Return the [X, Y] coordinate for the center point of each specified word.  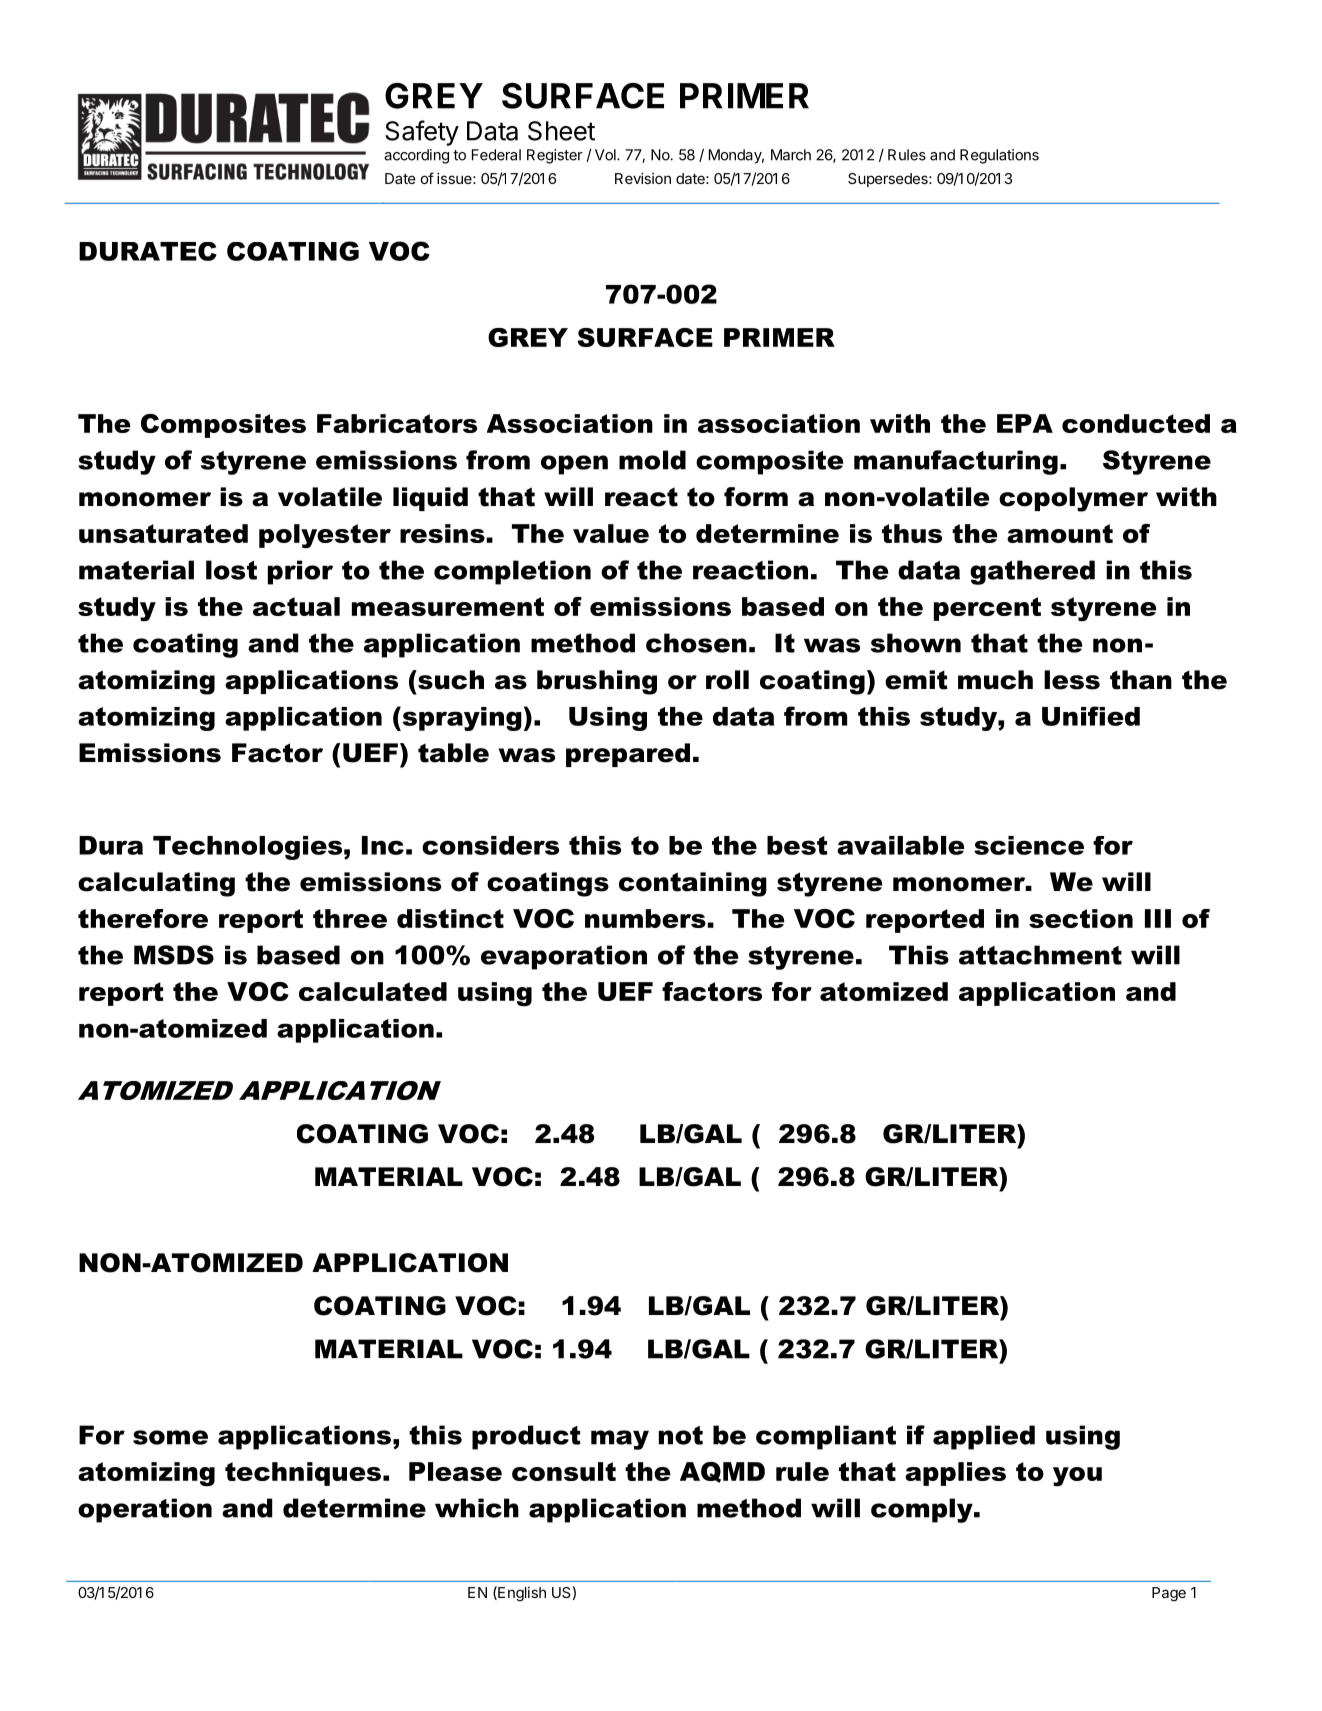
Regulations [999, 156]
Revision [643, 178]
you [1077, 1476]
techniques [303, 1474]
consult [564, 1471]
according [416, 156]
